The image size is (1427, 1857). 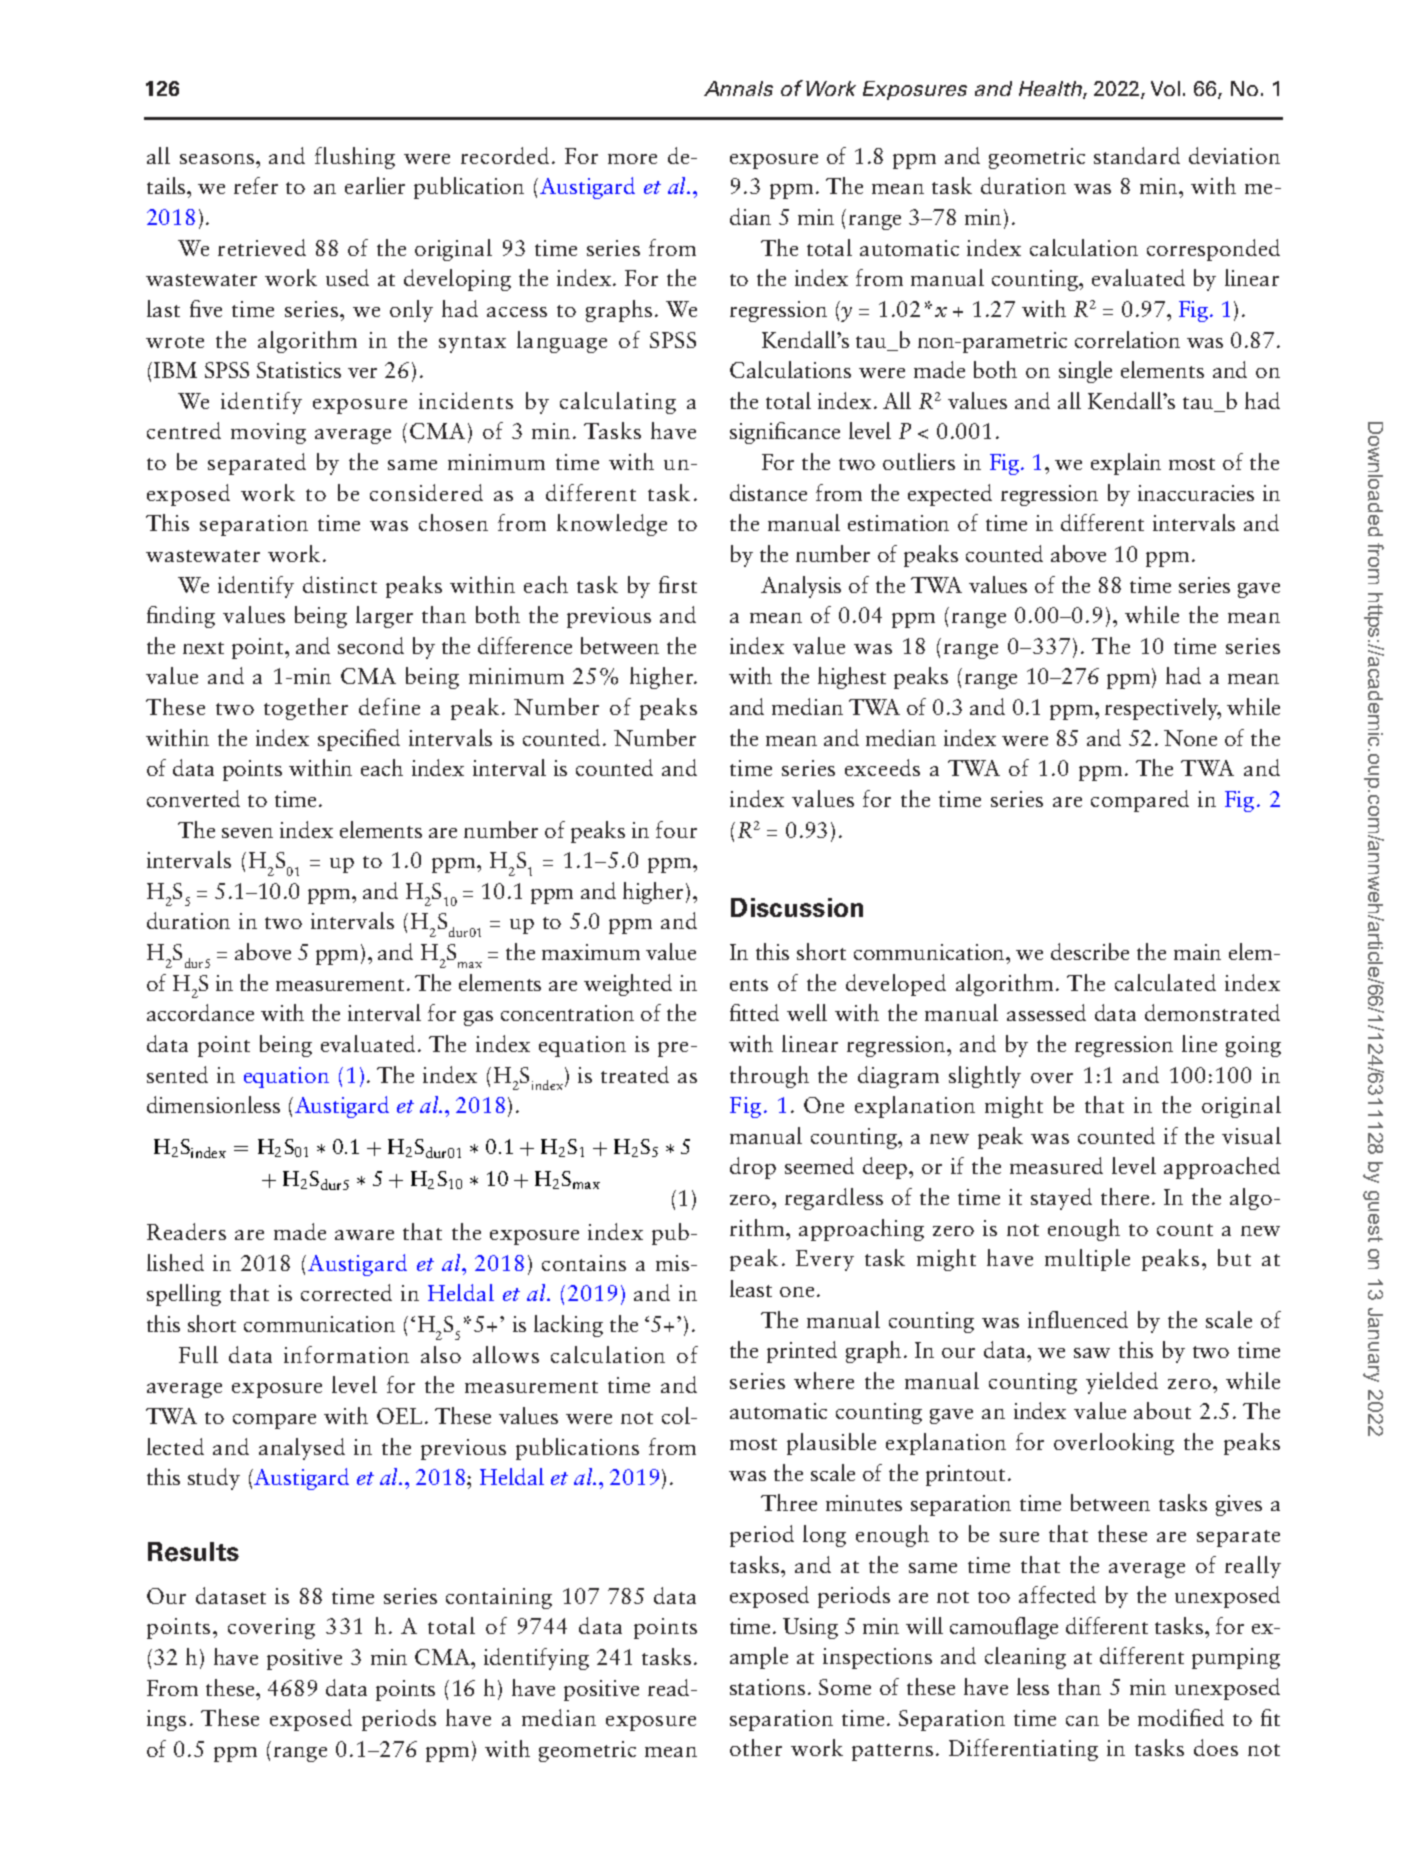 I want to click on respectively, so click(x=1163, y=709).
